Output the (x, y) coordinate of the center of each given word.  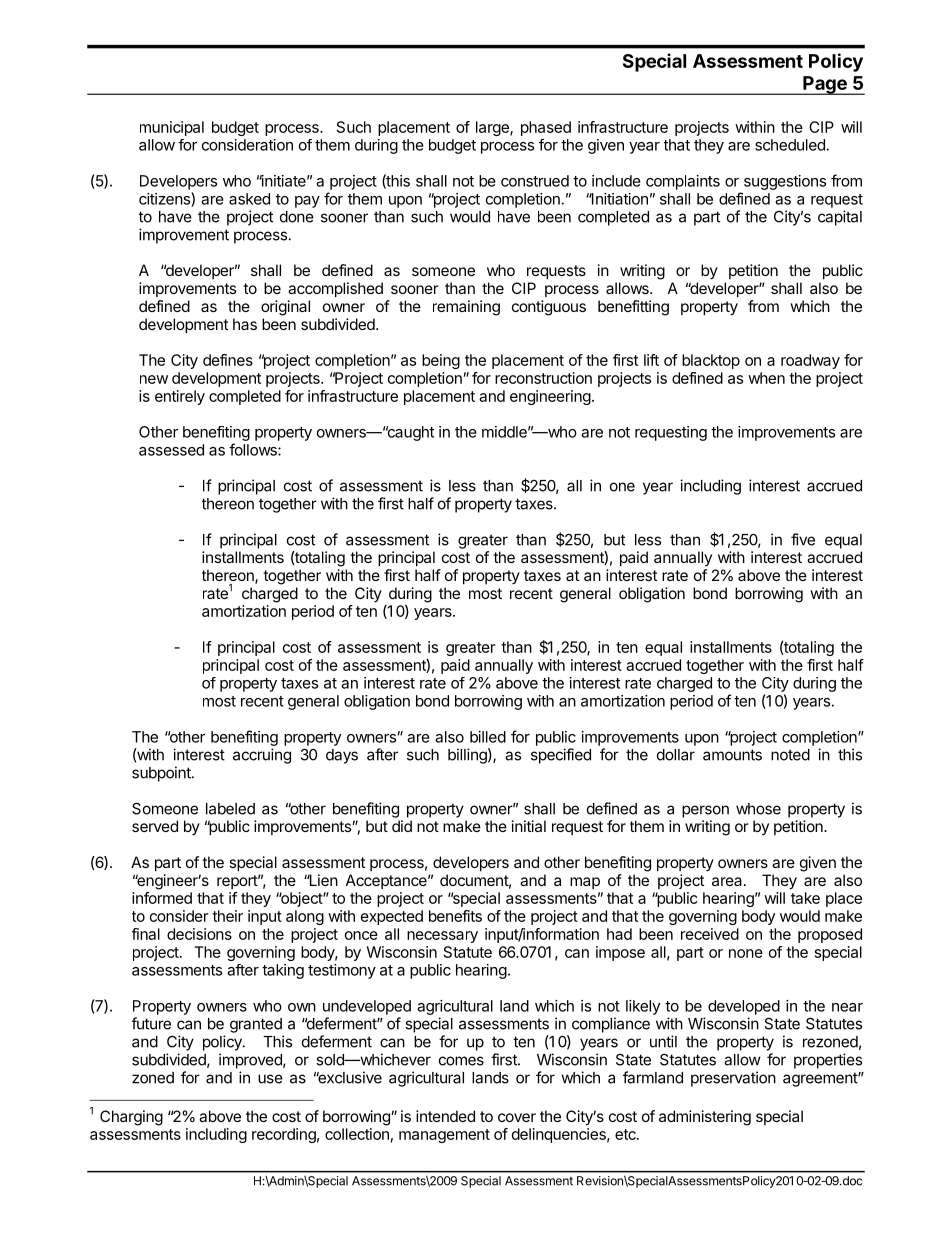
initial (529, 826)
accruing (262, 756)
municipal (172, 128)
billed (488, 737)
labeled (230, 809)
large (493, 128)
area (727, 881)
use (270, 1079)
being (441, 361)
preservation (733, 1079)
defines (228, 360)
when (766, 378)
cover (517, 1117)
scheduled (790, 145)
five (803, 539)
